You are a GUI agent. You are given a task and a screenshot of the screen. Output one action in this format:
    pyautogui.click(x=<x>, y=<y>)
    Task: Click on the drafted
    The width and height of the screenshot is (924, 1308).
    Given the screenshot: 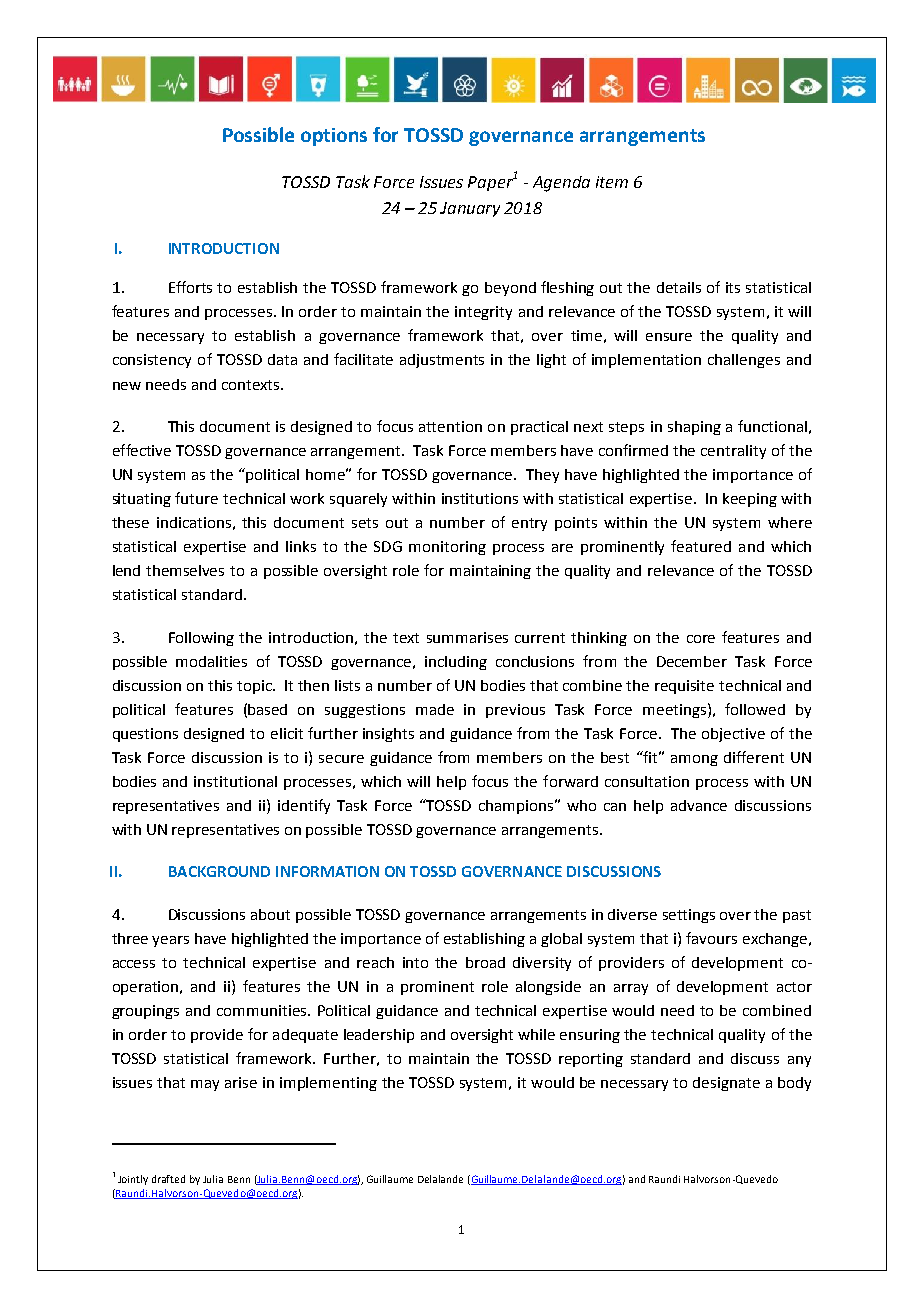 What is the action you would take?
    pyautogui.click(x=168, y=1179)
